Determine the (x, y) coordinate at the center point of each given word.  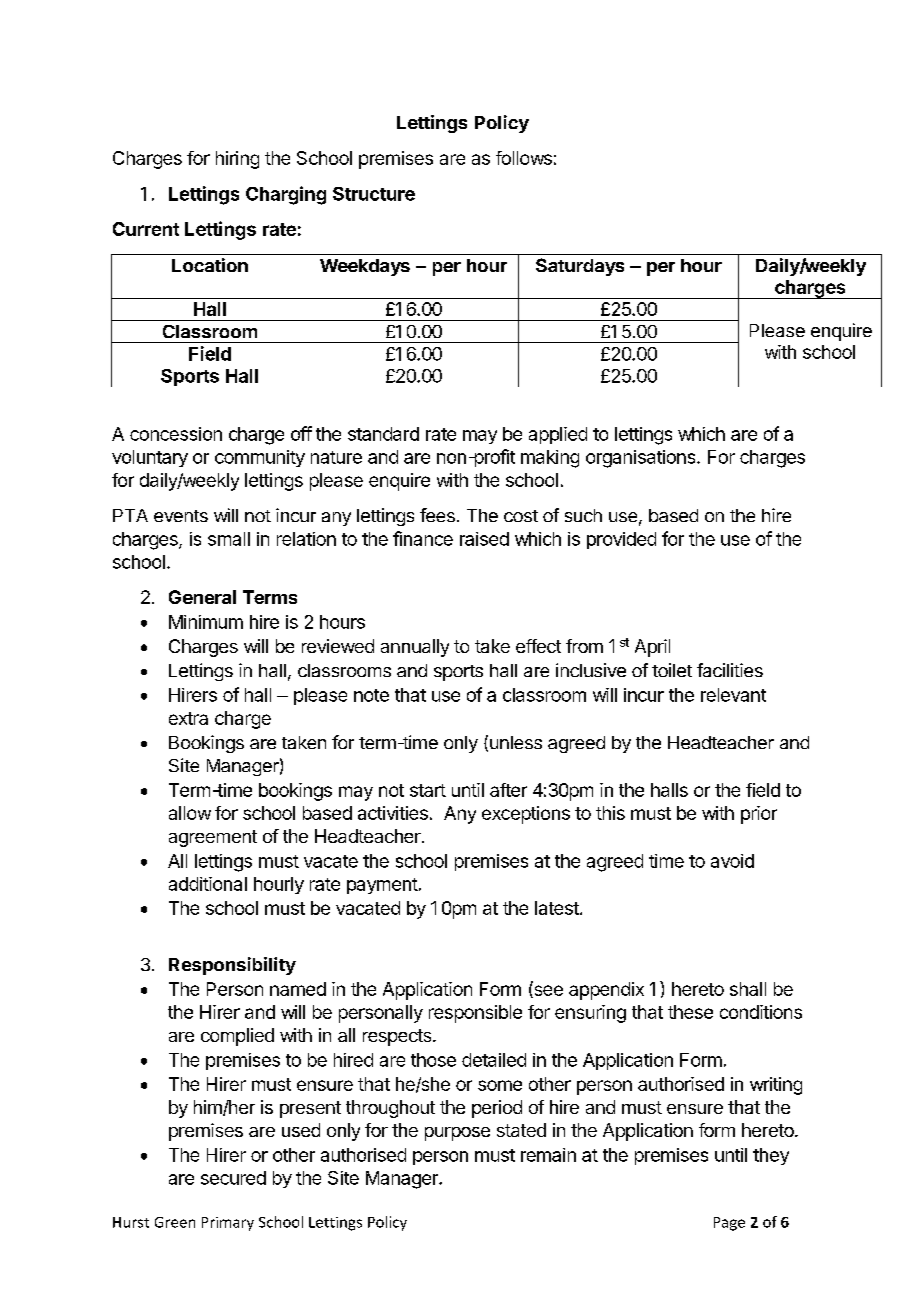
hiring (237, 160)
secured (233, 1178)
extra (188, 718)
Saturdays (580, 267)
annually (415, 648)
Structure (374, 194)
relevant (733, 695)
